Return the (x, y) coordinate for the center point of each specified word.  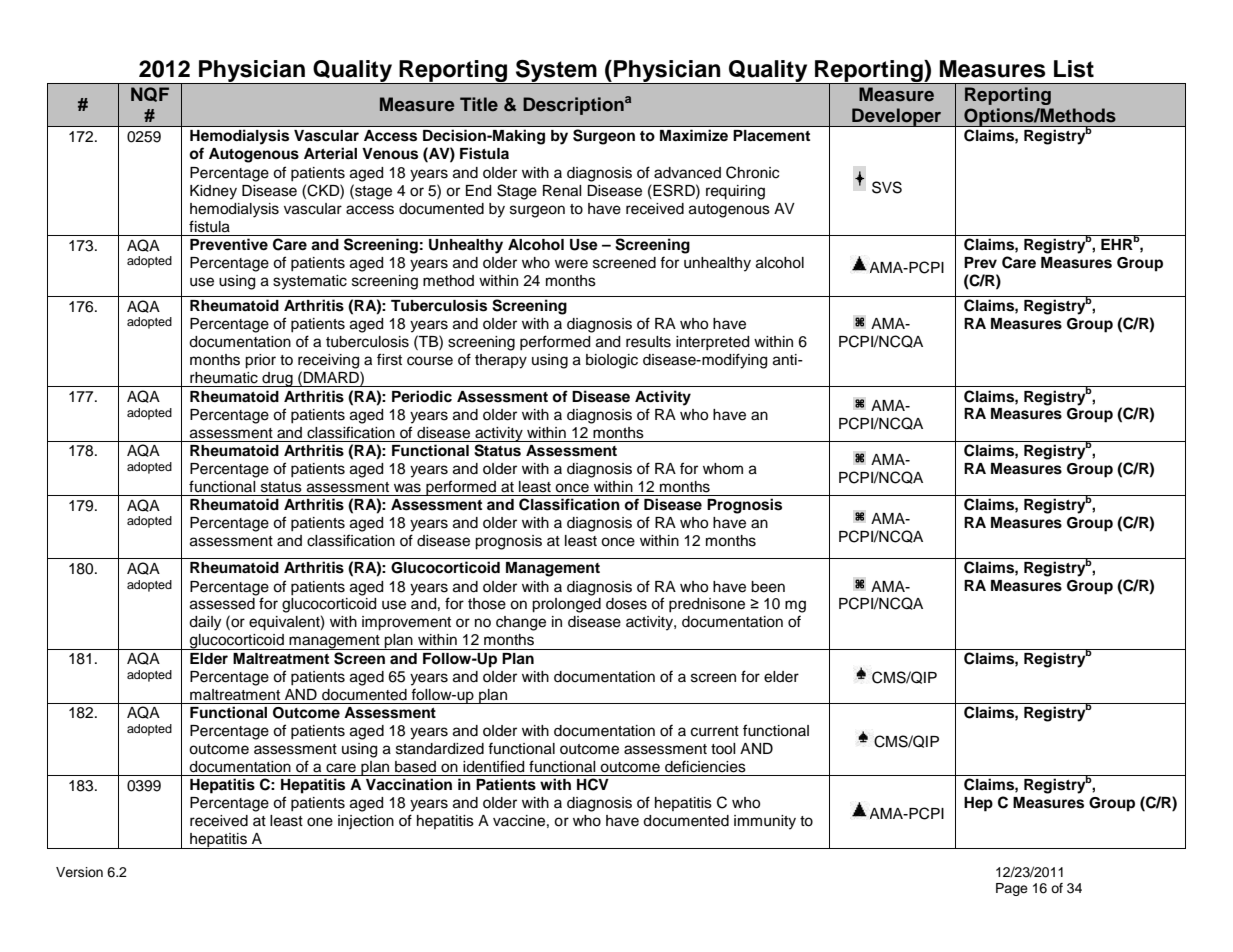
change (521, 623)
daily (205, 623)
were (571, 264)
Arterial (330, 153)
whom (723, 469)
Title (479, 104)
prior (260, 361)
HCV (593, 784)
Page (1012, 889)
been (768, 587)
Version (79, 872)
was (407, 488)
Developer (897, 117)
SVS (887, 187)
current (715, 731)
